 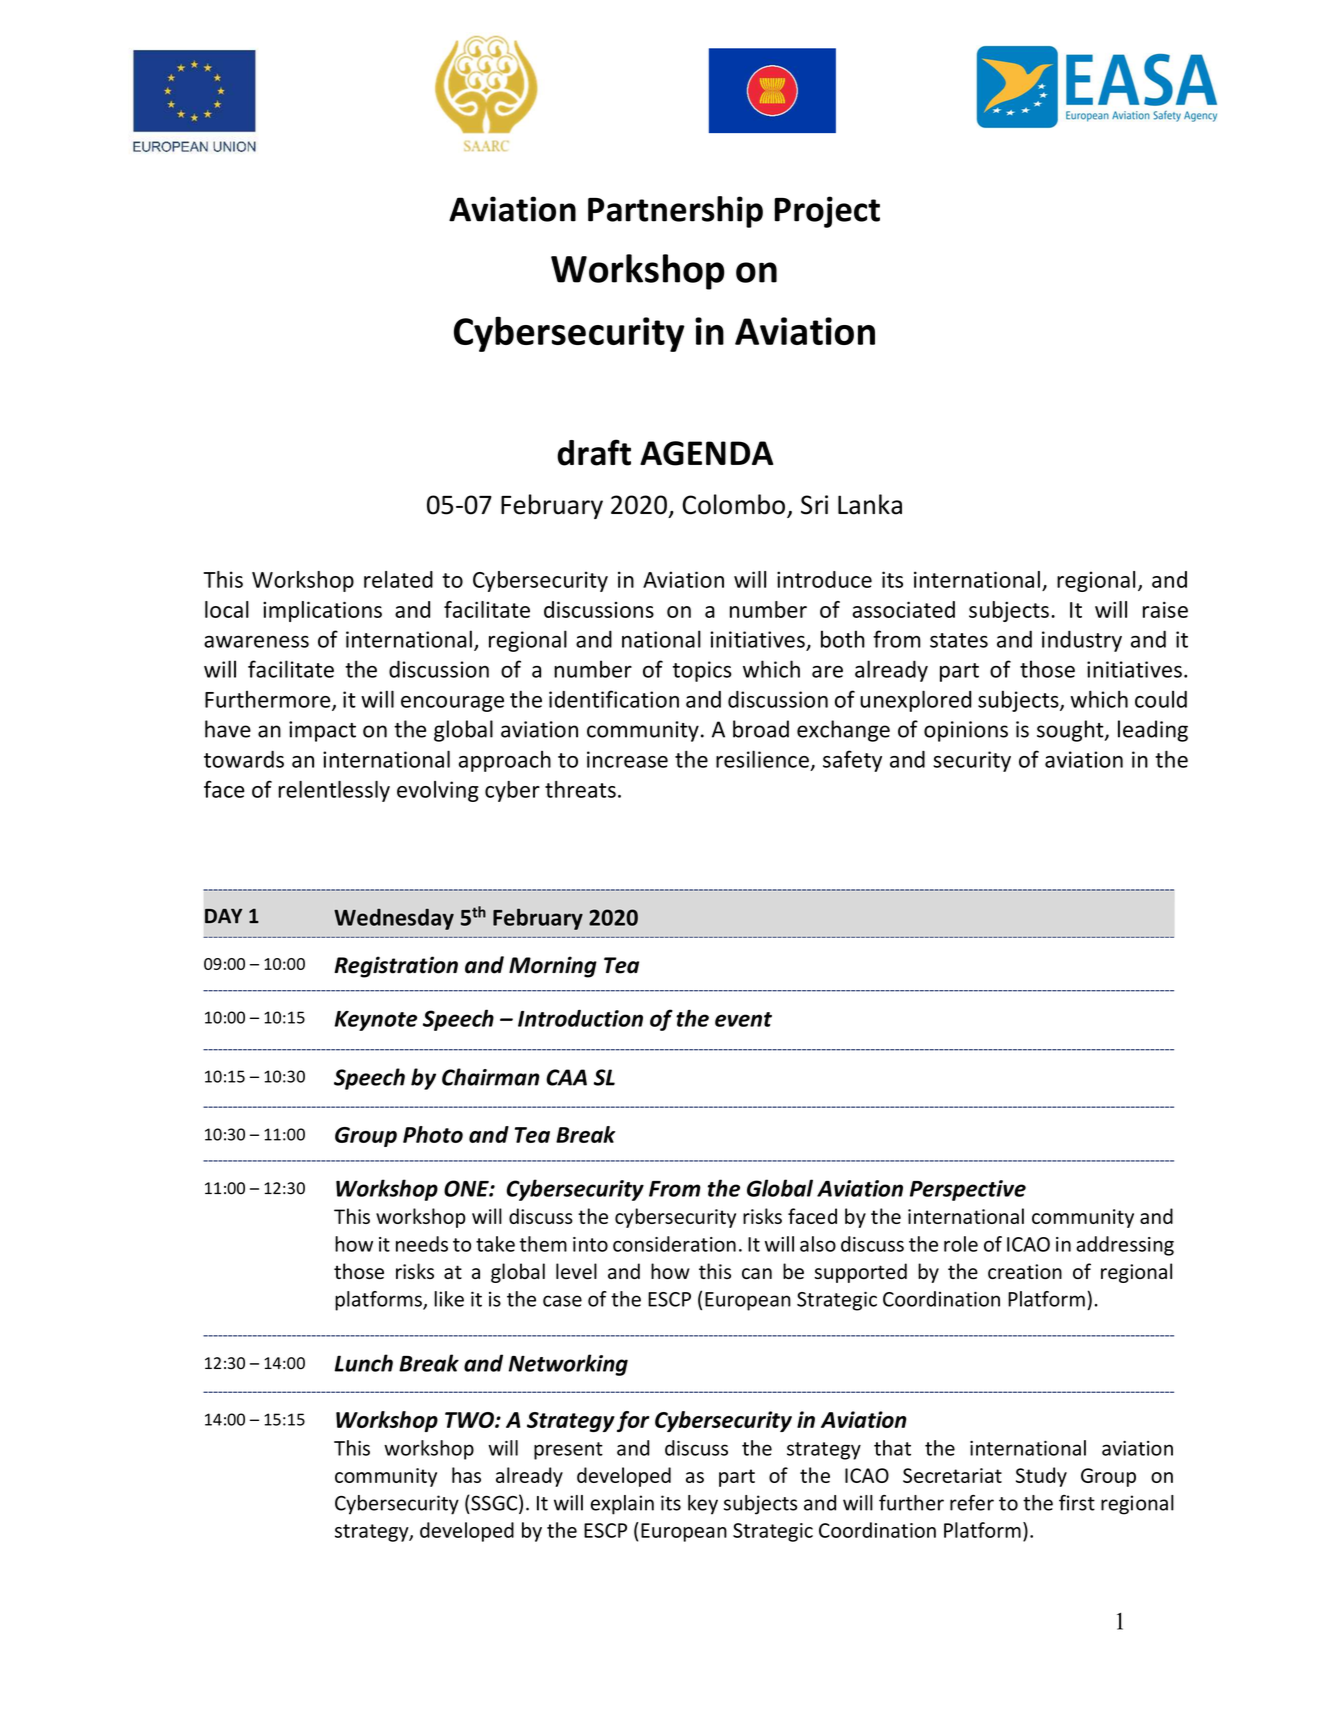 What do you see at coordinates (1082, 641) in the screenshot?
I see `industry` at bounding box center [1082, 641].
